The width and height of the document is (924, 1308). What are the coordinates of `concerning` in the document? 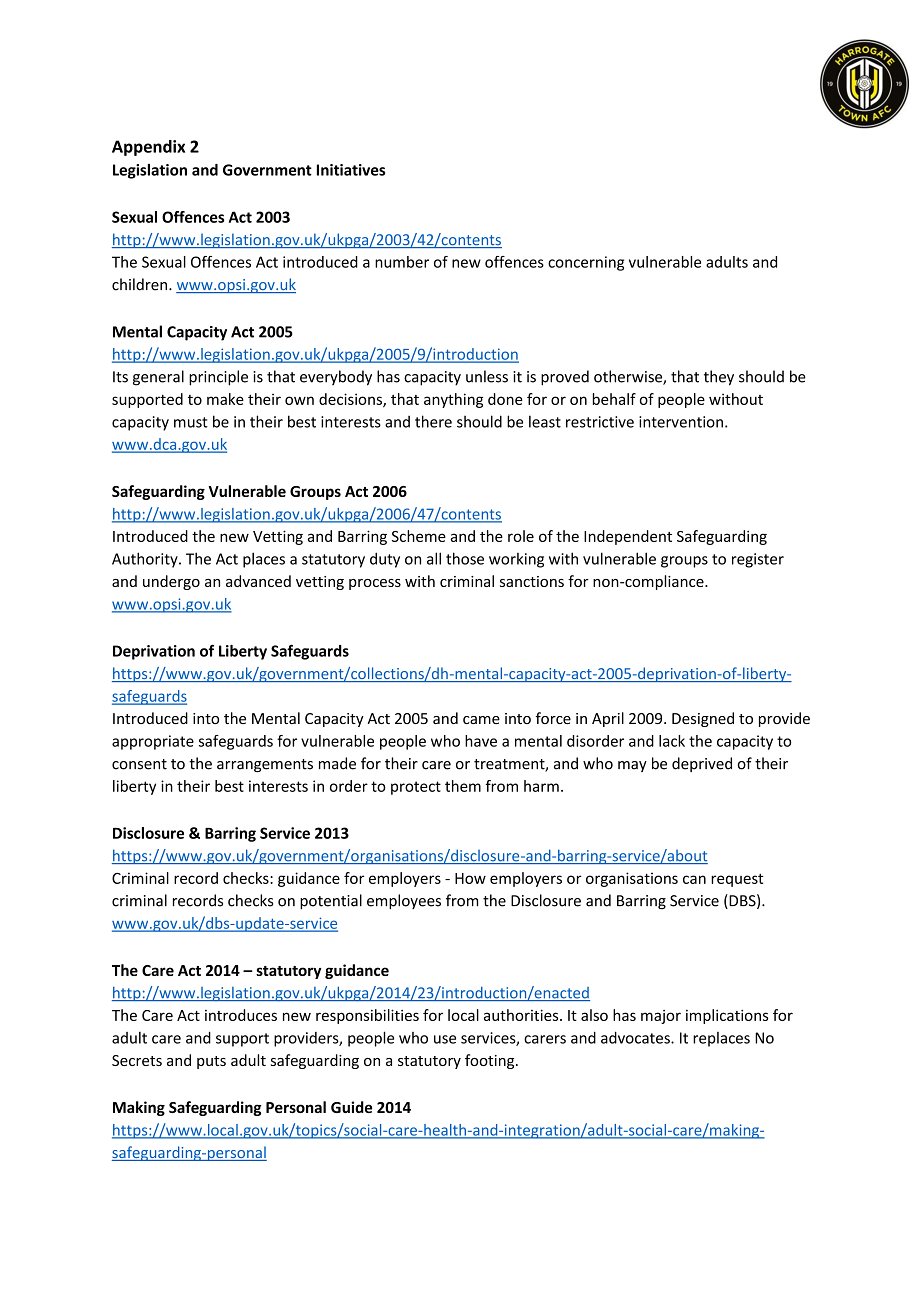 It's located at (586, 263).
